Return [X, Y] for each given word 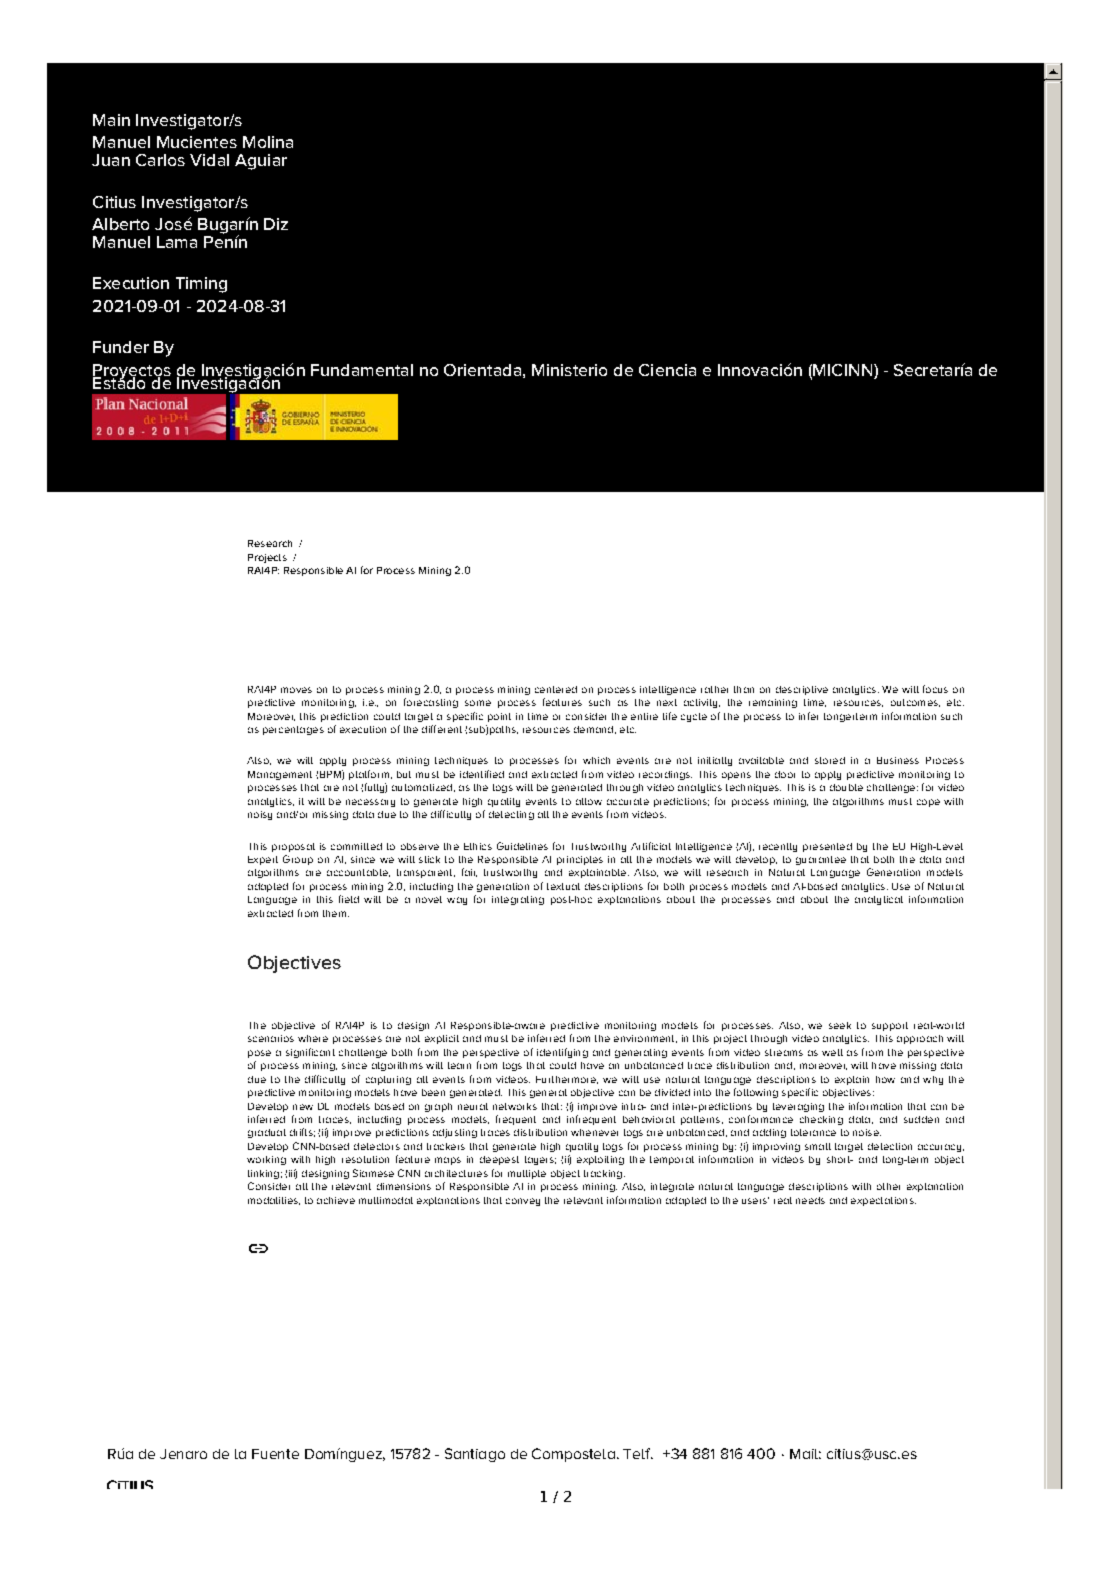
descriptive [802, 690]
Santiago [475, 1455]
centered [556, 689]
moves [296, 690]
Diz [276, 224]
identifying [562, 1053]
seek [840, 1025]
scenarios [271, 1038]
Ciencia [667, 370]
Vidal [209, 160]
